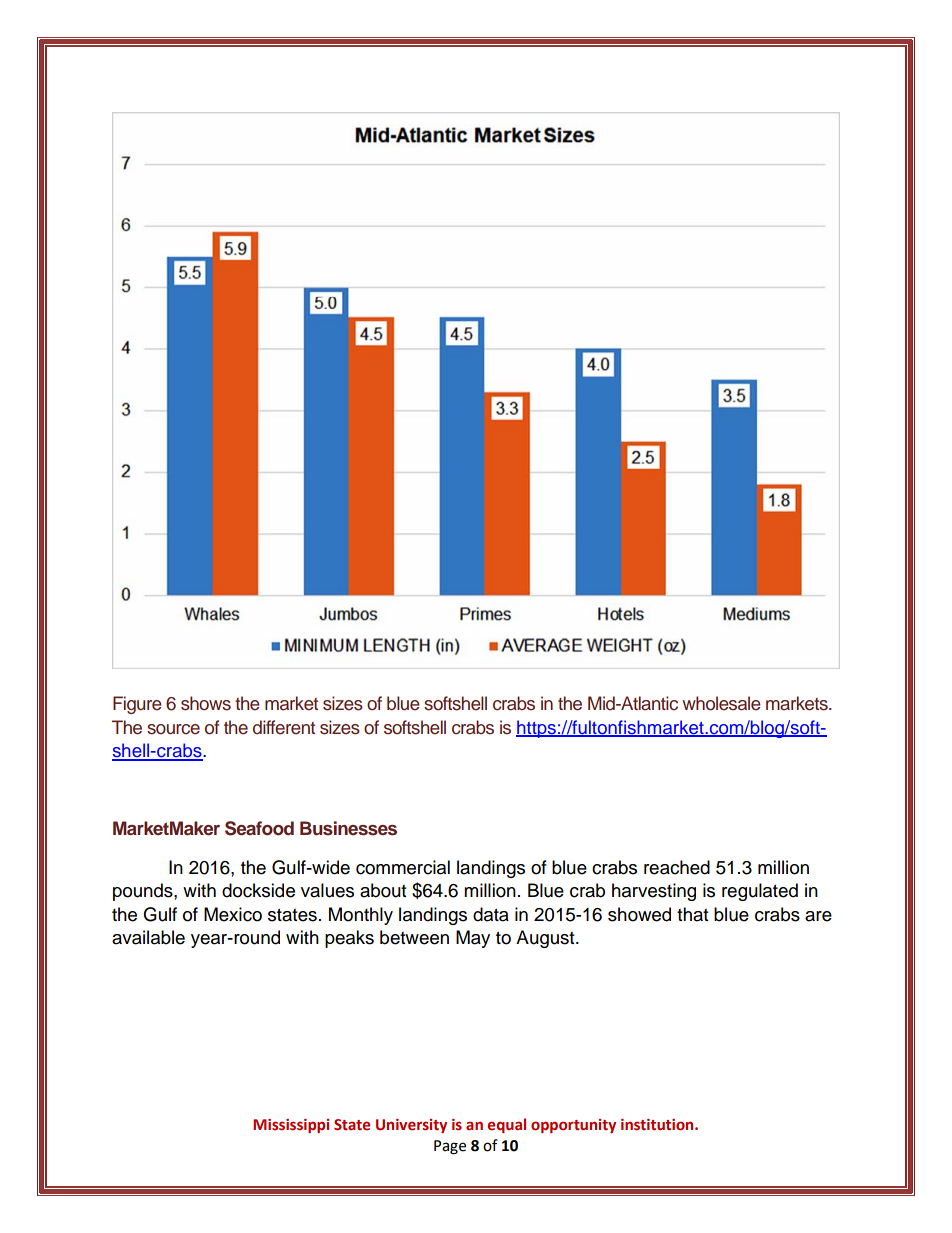 The height and width of the page is (1233, 952). Describe the element at coordinates (491, 914) in the page. I see `data` at that location.
